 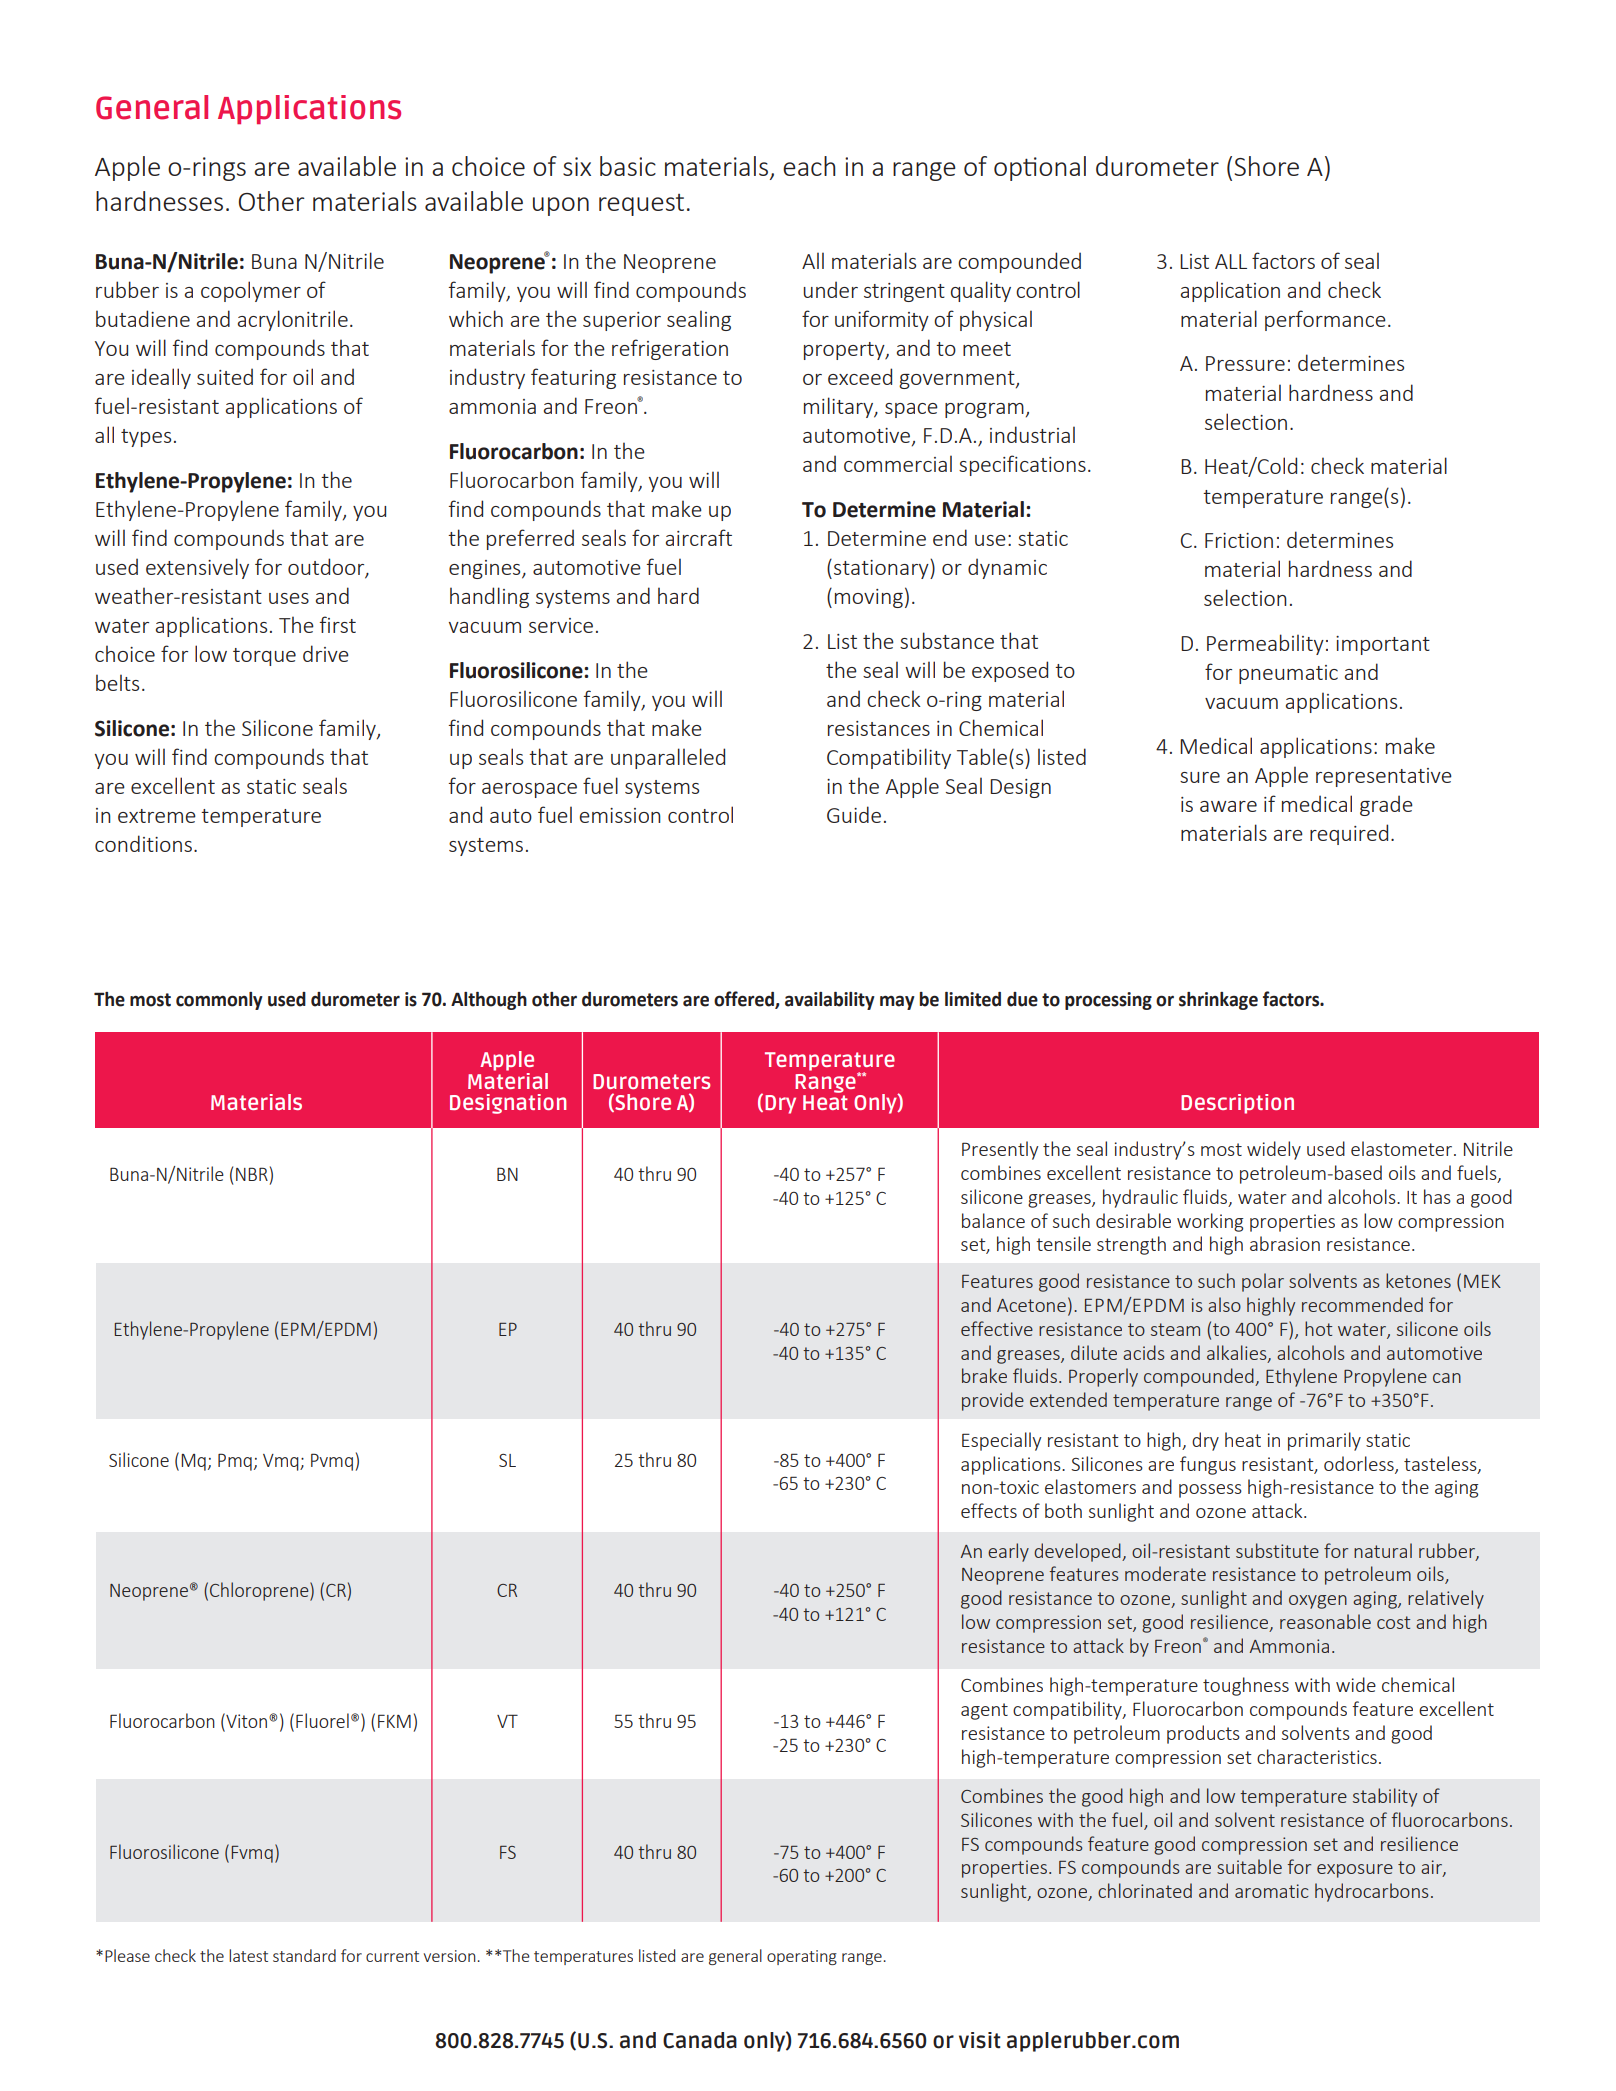 What do you see at coordinates (251, 291) in the image?
I see `copolymer` at bounding box center [251, 291].
